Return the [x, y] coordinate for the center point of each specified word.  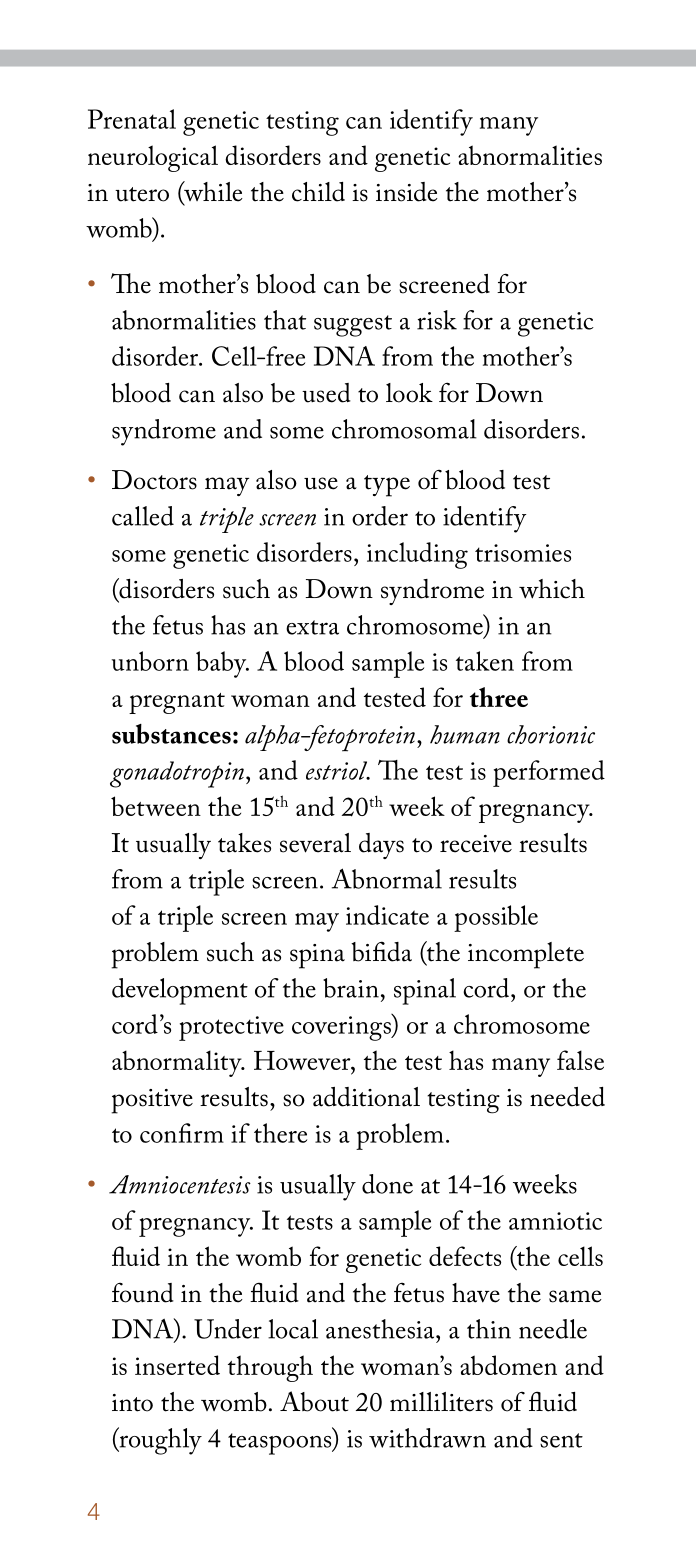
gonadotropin [177, 774]
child [318, 192]
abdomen [508, 1365]
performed [549, 773]
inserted [177, 1365]
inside [407, 192]
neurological [153, 158]
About [314, 1401]
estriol [338, 770]
